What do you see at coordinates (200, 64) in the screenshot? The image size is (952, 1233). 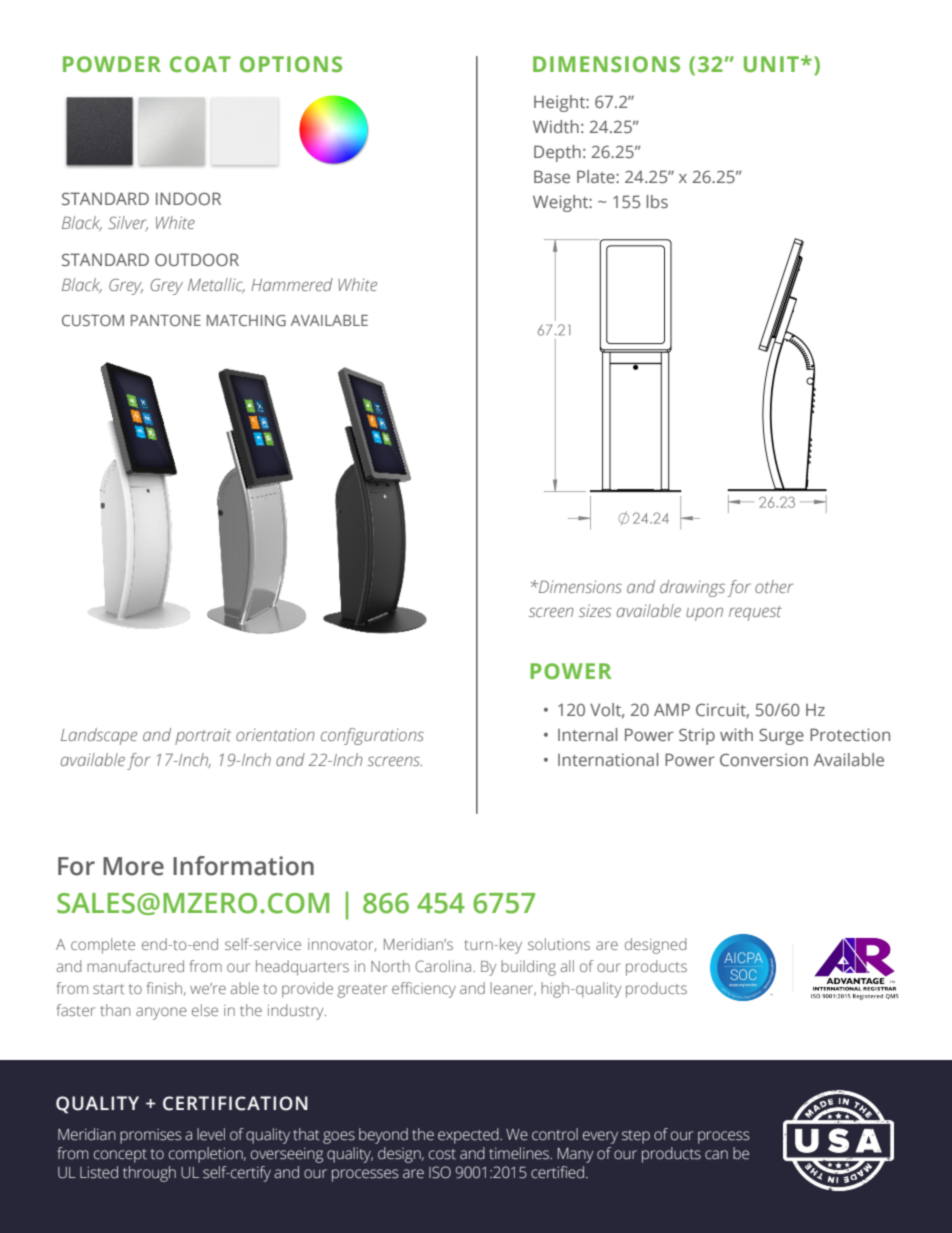 I see `COAT` at bounding box center [200, 64].
